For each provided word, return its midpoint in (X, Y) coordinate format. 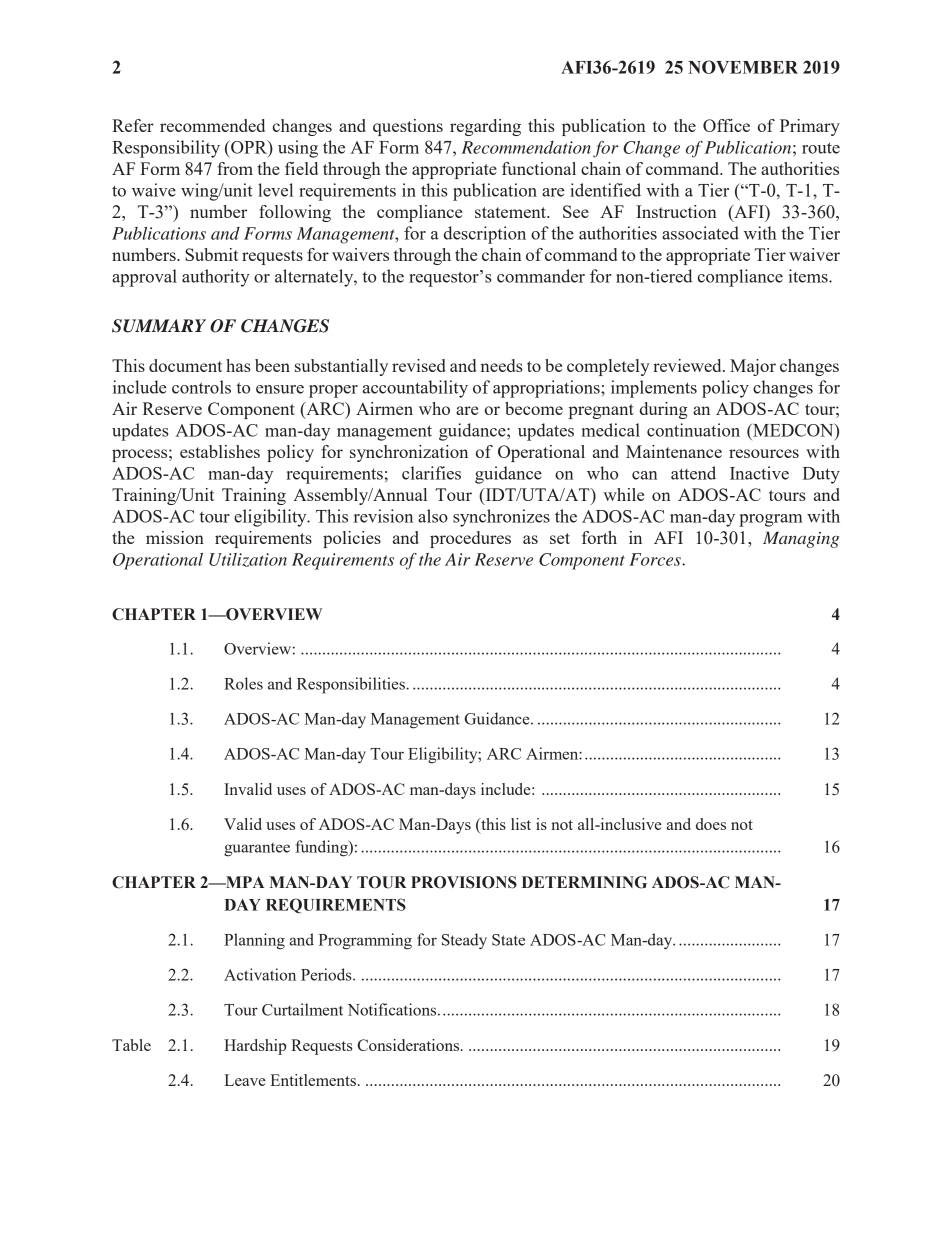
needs (501, 365)
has (238, 365)
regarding (485, 127)
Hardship (255, 1047)
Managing (801, 539)
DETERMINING (584, 882)
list (521, 824)
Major (753, 367)
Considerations (409, 1045)
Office (726, 125)
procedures (470, 539)
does (711, 824)
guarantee (257, 850)
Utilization (248, 560)
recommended (212, 125)
